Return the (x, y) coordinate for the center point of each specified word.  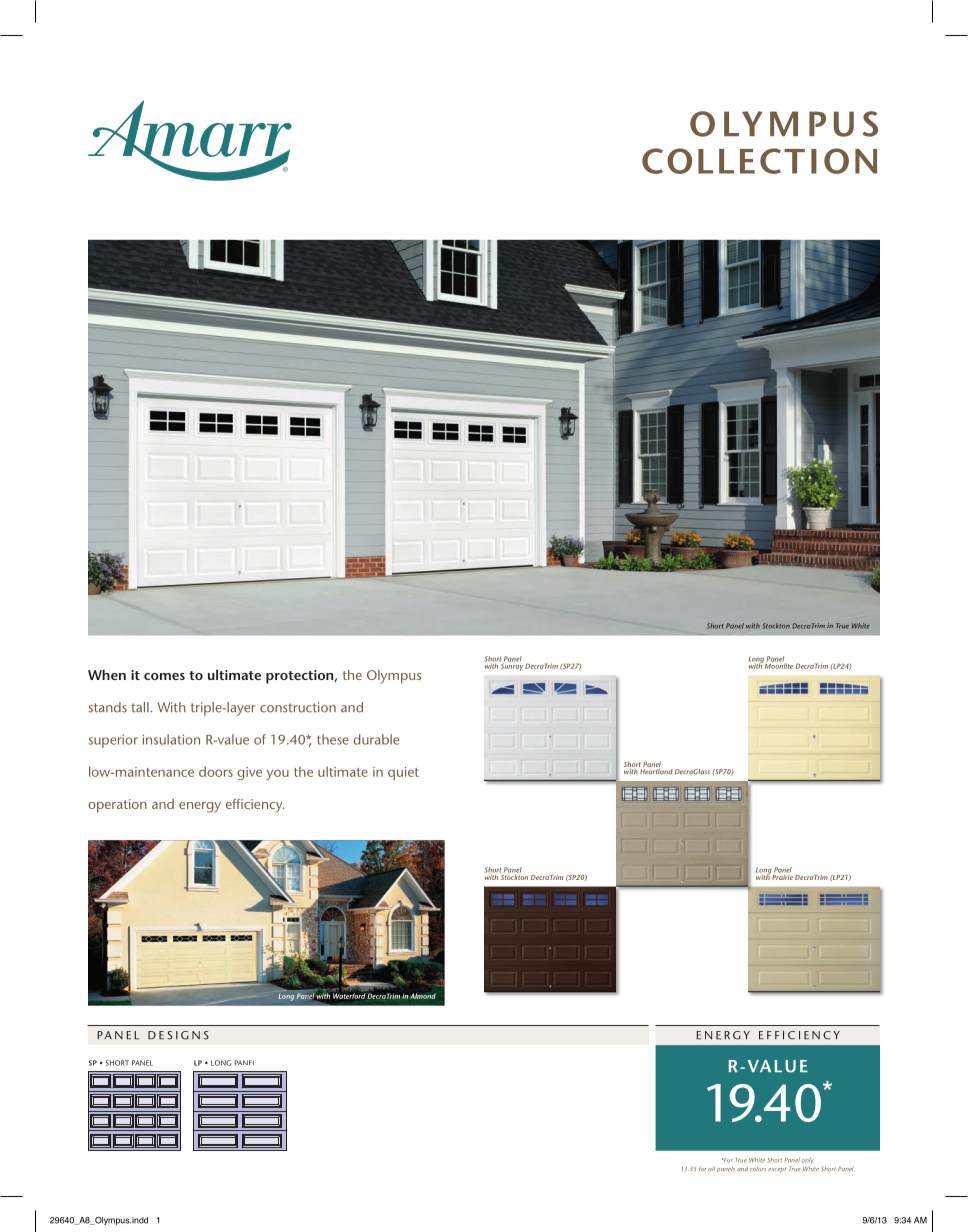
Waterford (349, 996)
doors (216, 771)
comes (164, 676)
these (333, 739)
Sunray (511, 666)
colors (758, 1168)
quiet (403, 773)
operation (117, 806)
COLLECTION (759, 161)
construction (298, 707)
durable (376, 739)
